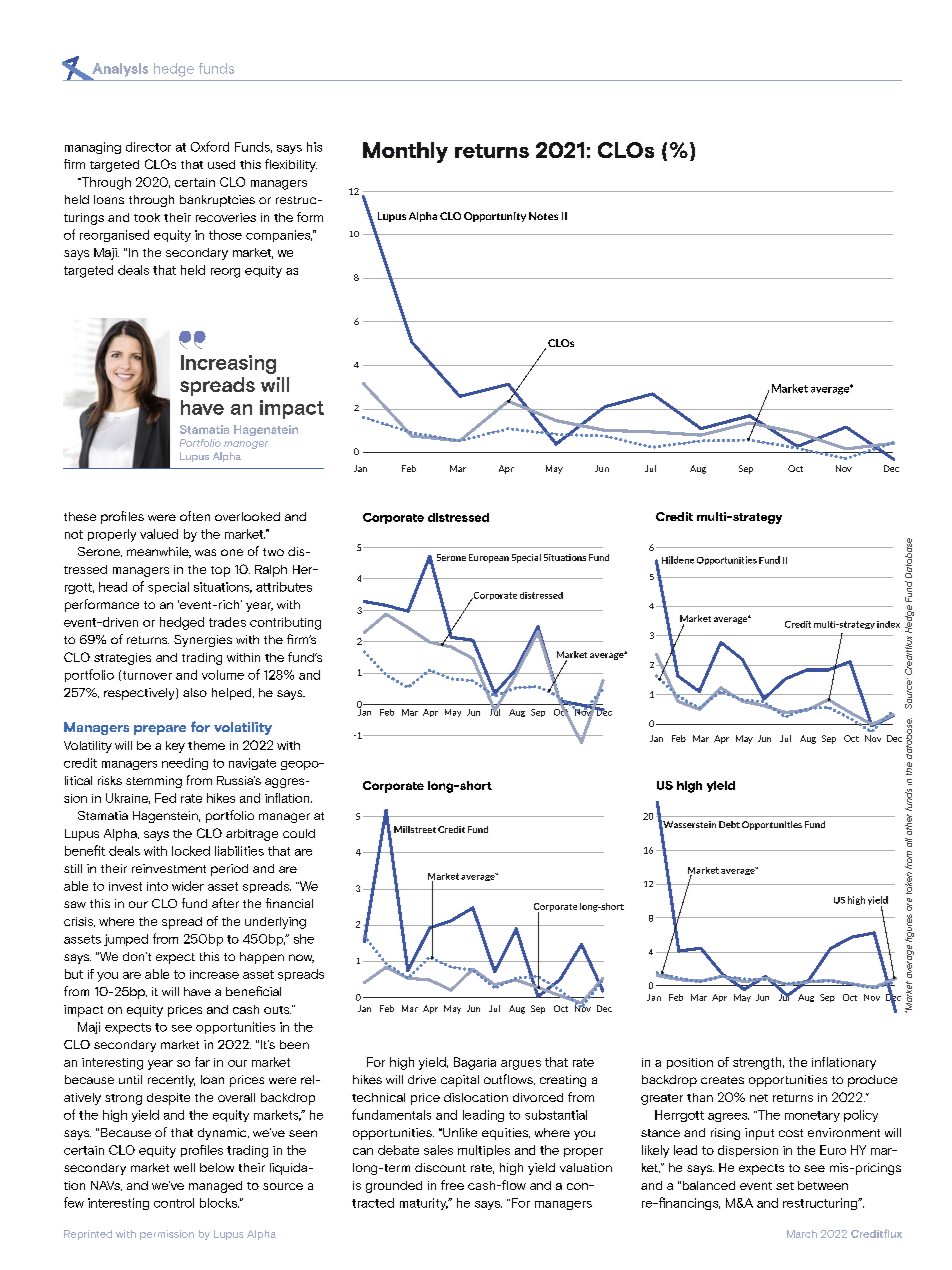 Image resolution: width=952 pixels, height=1270 pixels. What do you see at coordinates (148, 147) in the screenshot?
I see `director` at bounding box center [148, 147].
